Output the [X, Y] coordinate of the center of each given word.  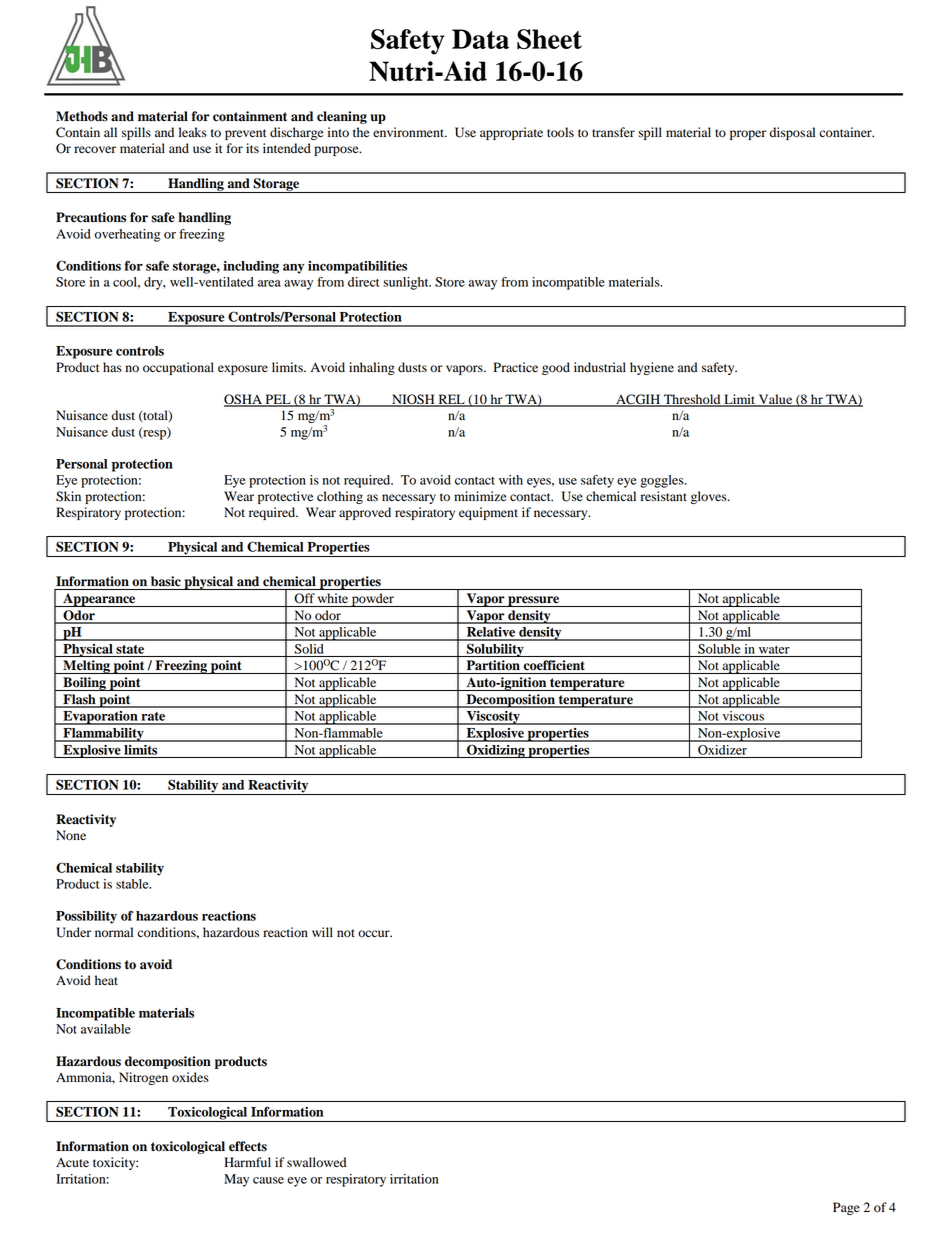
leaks [193, 132]
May [236, 1180]
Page [846, 1208]
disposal [792, 133]
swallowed [316, 1162]
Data [480, 39]
